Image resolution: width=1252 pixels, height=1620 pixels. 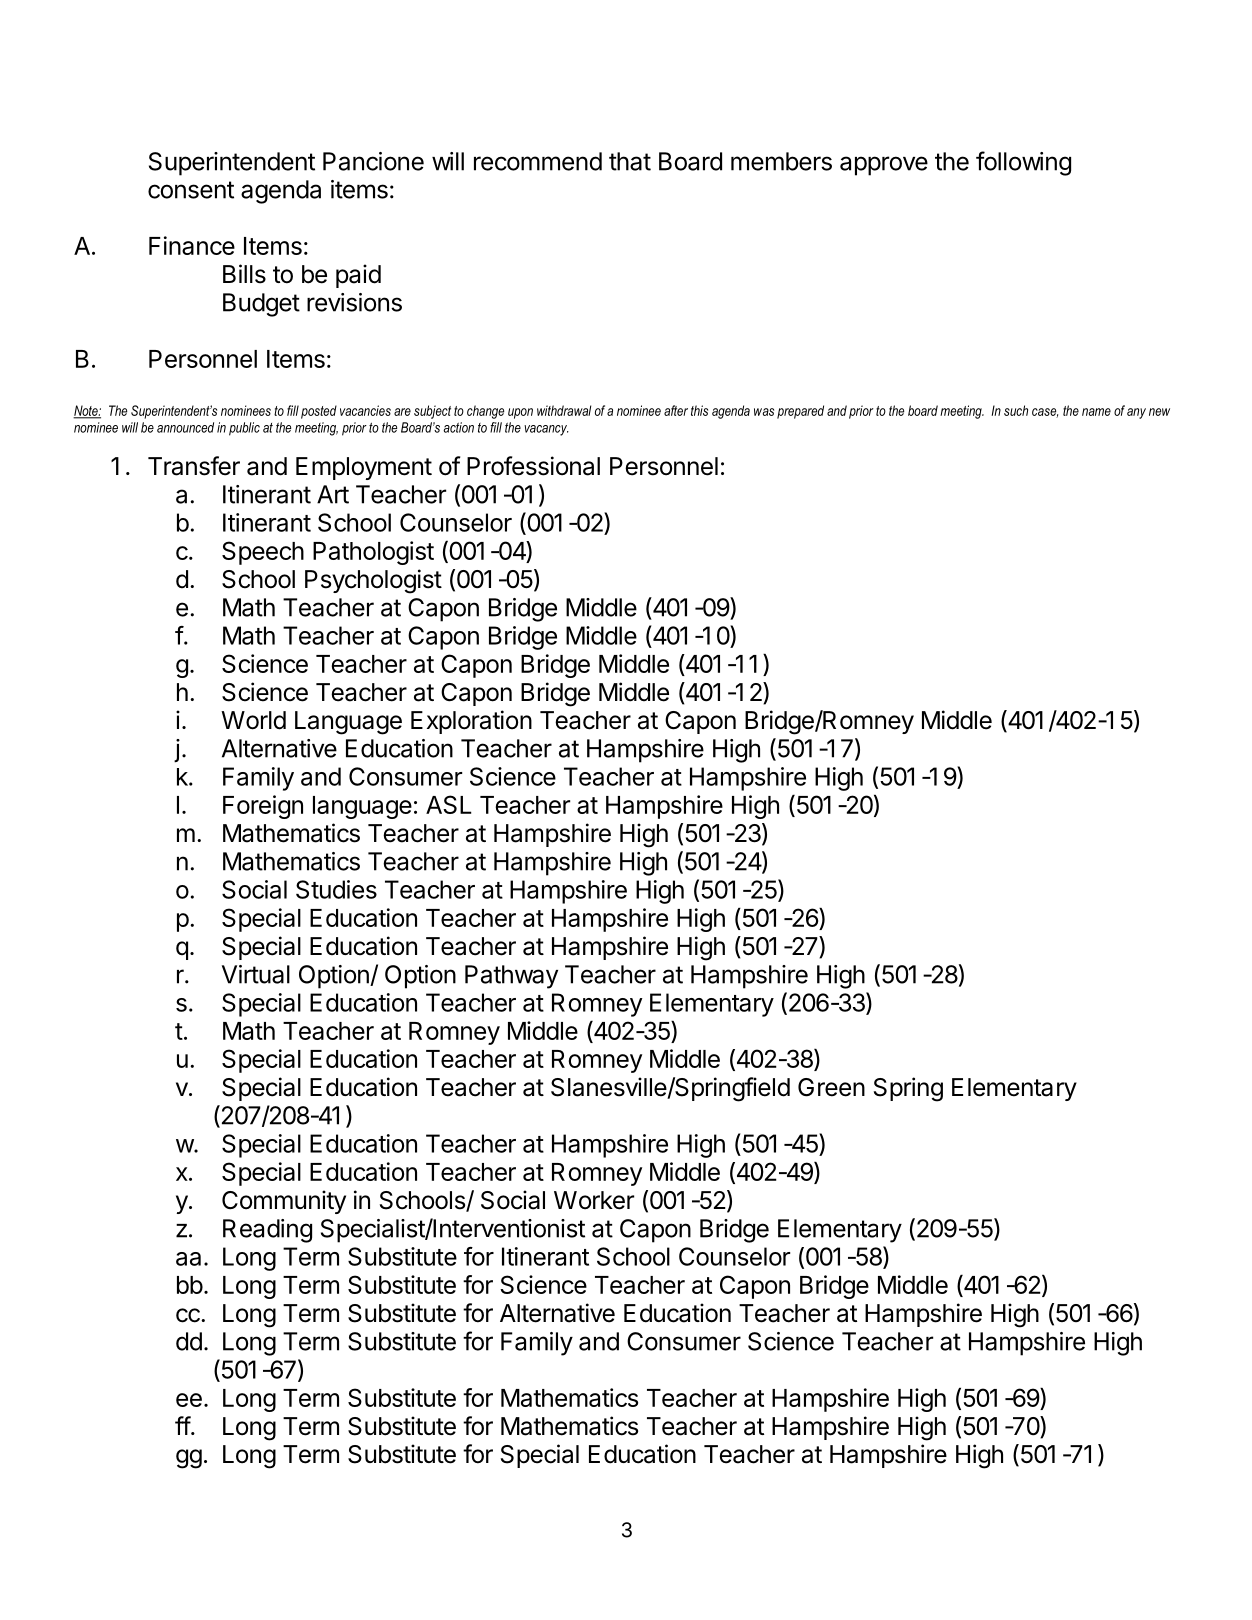 I want to click on Community, so click(x=284, y=1202).
